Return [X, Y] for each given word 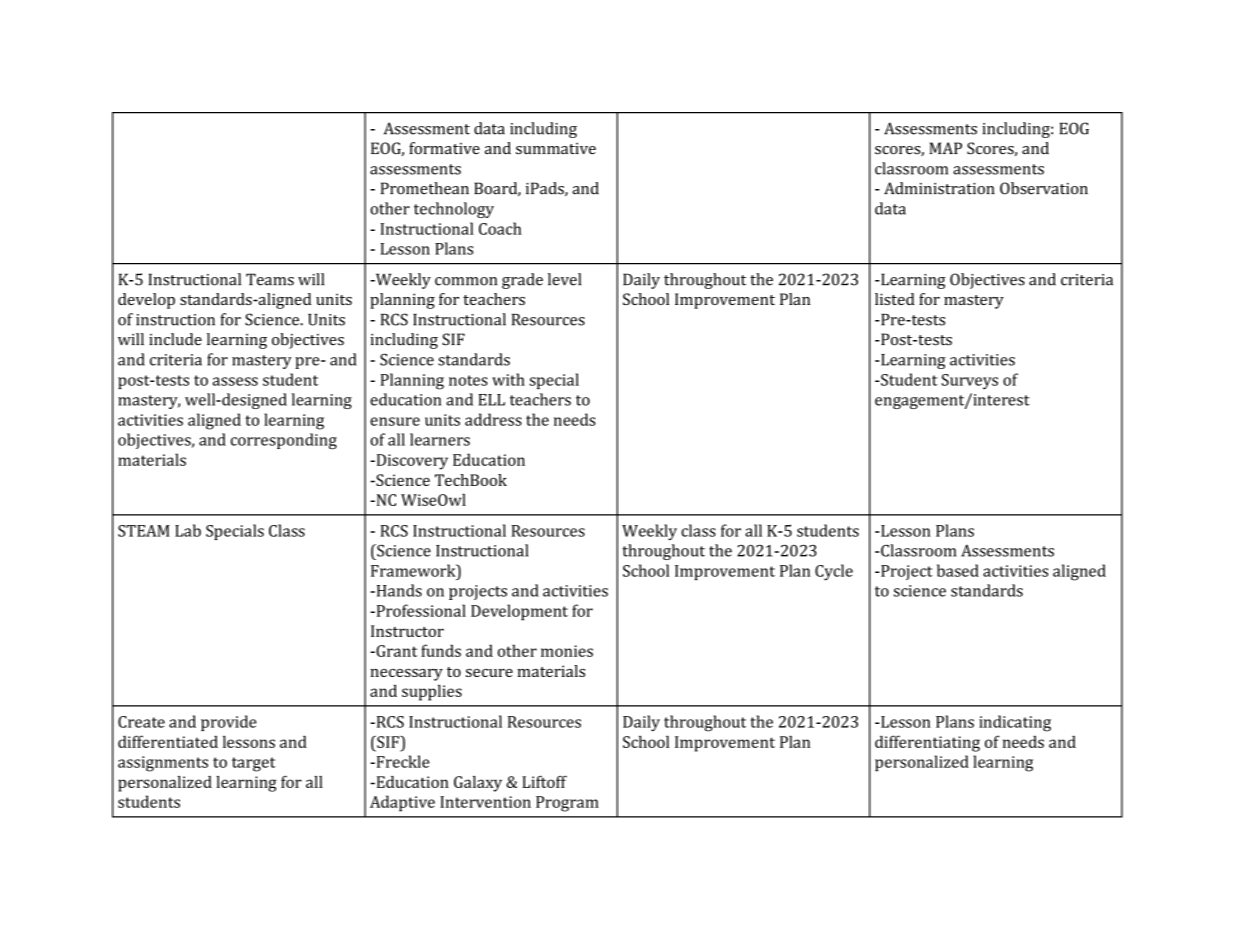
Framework [414, 570]
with [508, 379]
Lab [188, 530]
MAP [945, 148]
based [958, 570]
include [175, 339]
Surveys [970, 381]
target [254, 764]
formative [444, 148]
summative [556, 149]
